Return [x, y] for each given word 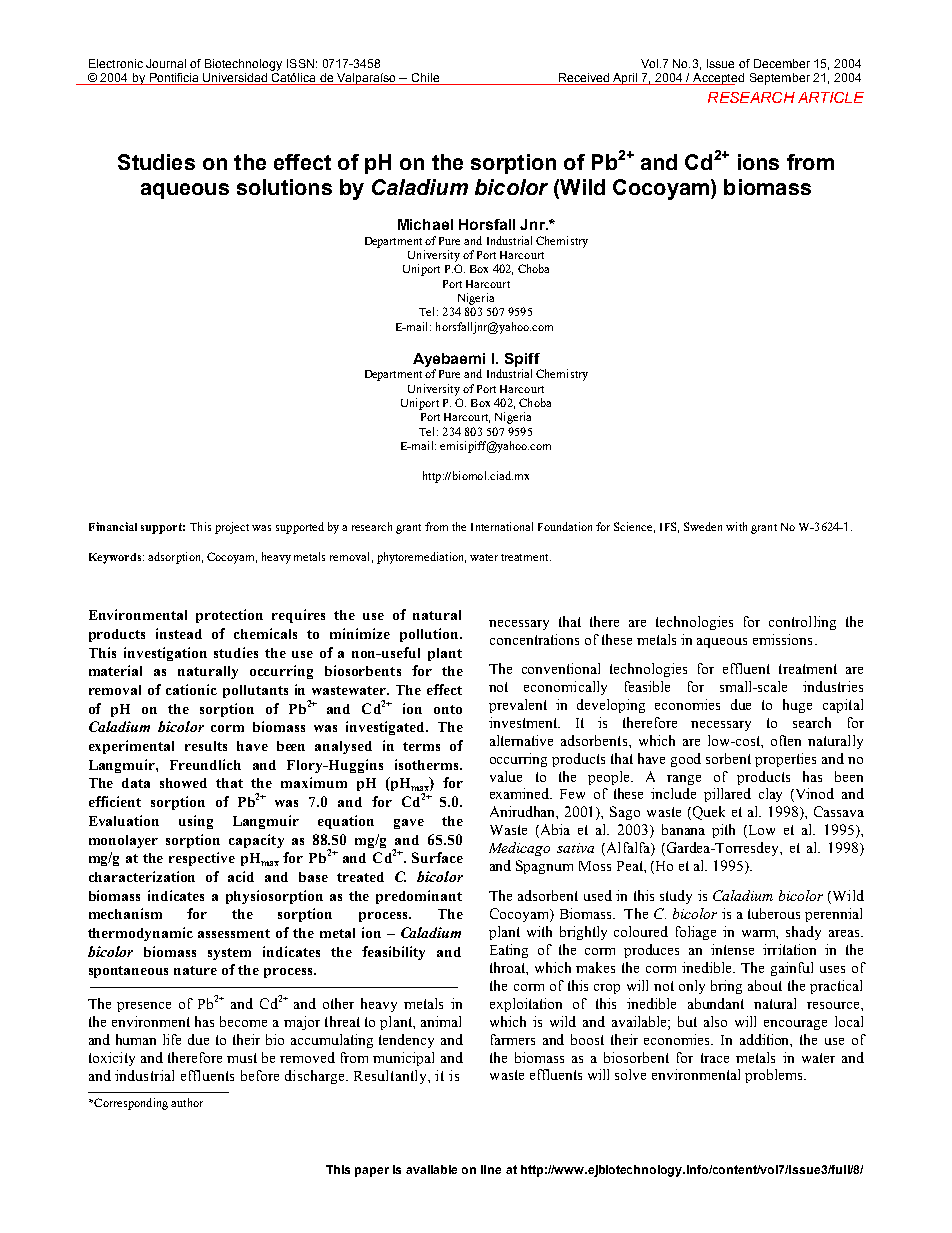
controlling [802, 623]
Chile [425, 77]
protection [229, 616]
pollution [430, 635]
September [780, 79]
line [491, 1169]
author [187, 1102]
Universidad [235, 77]
